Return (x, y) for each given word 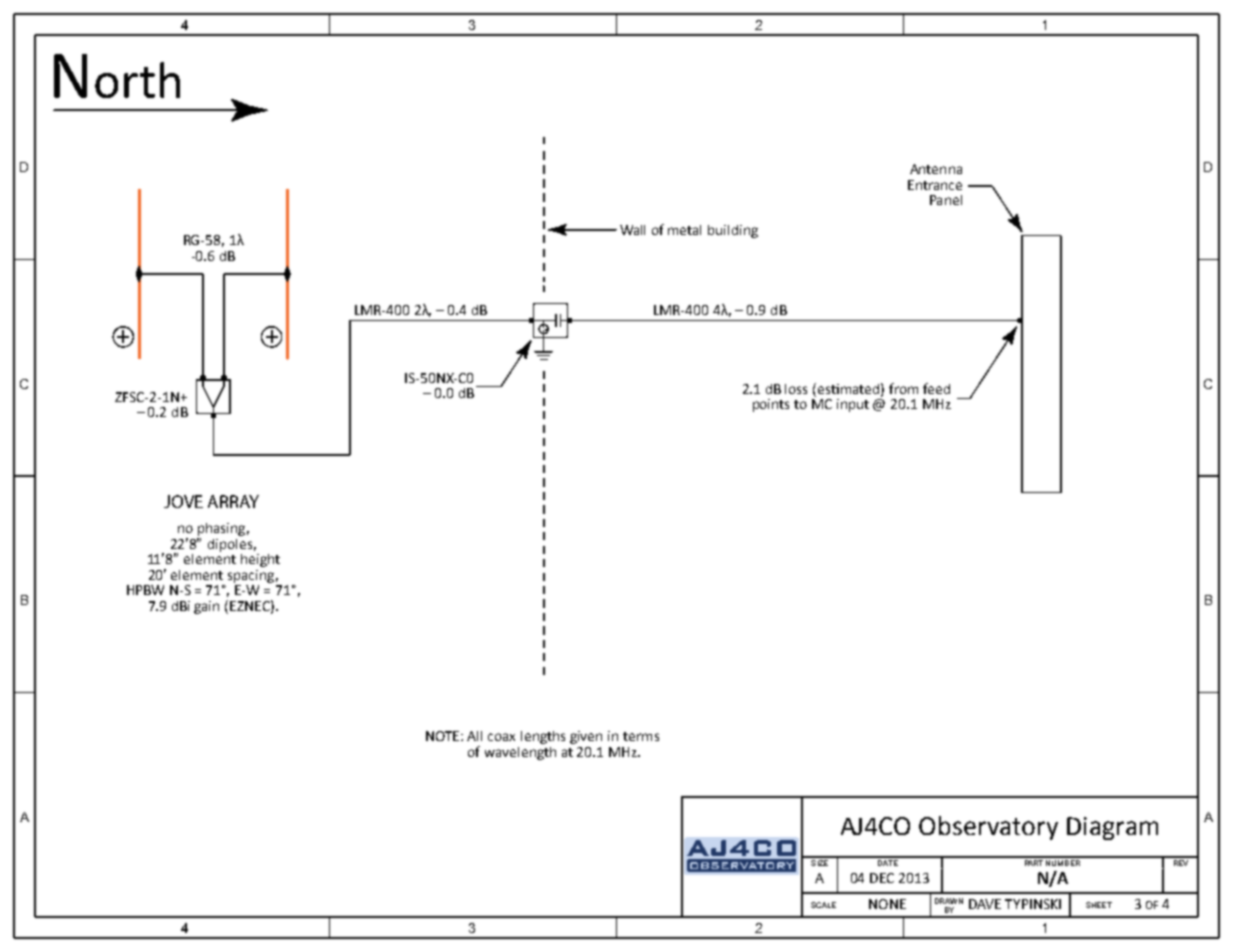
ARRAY (233, 501)
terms (641, 736)
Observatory (988, 828)
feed (936, 388)
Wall (632, 230)
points (771, 405)
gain (206, 607)
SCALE (823, 905)
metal (684, 230)
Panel (946, 200)
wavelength (520, 753)
